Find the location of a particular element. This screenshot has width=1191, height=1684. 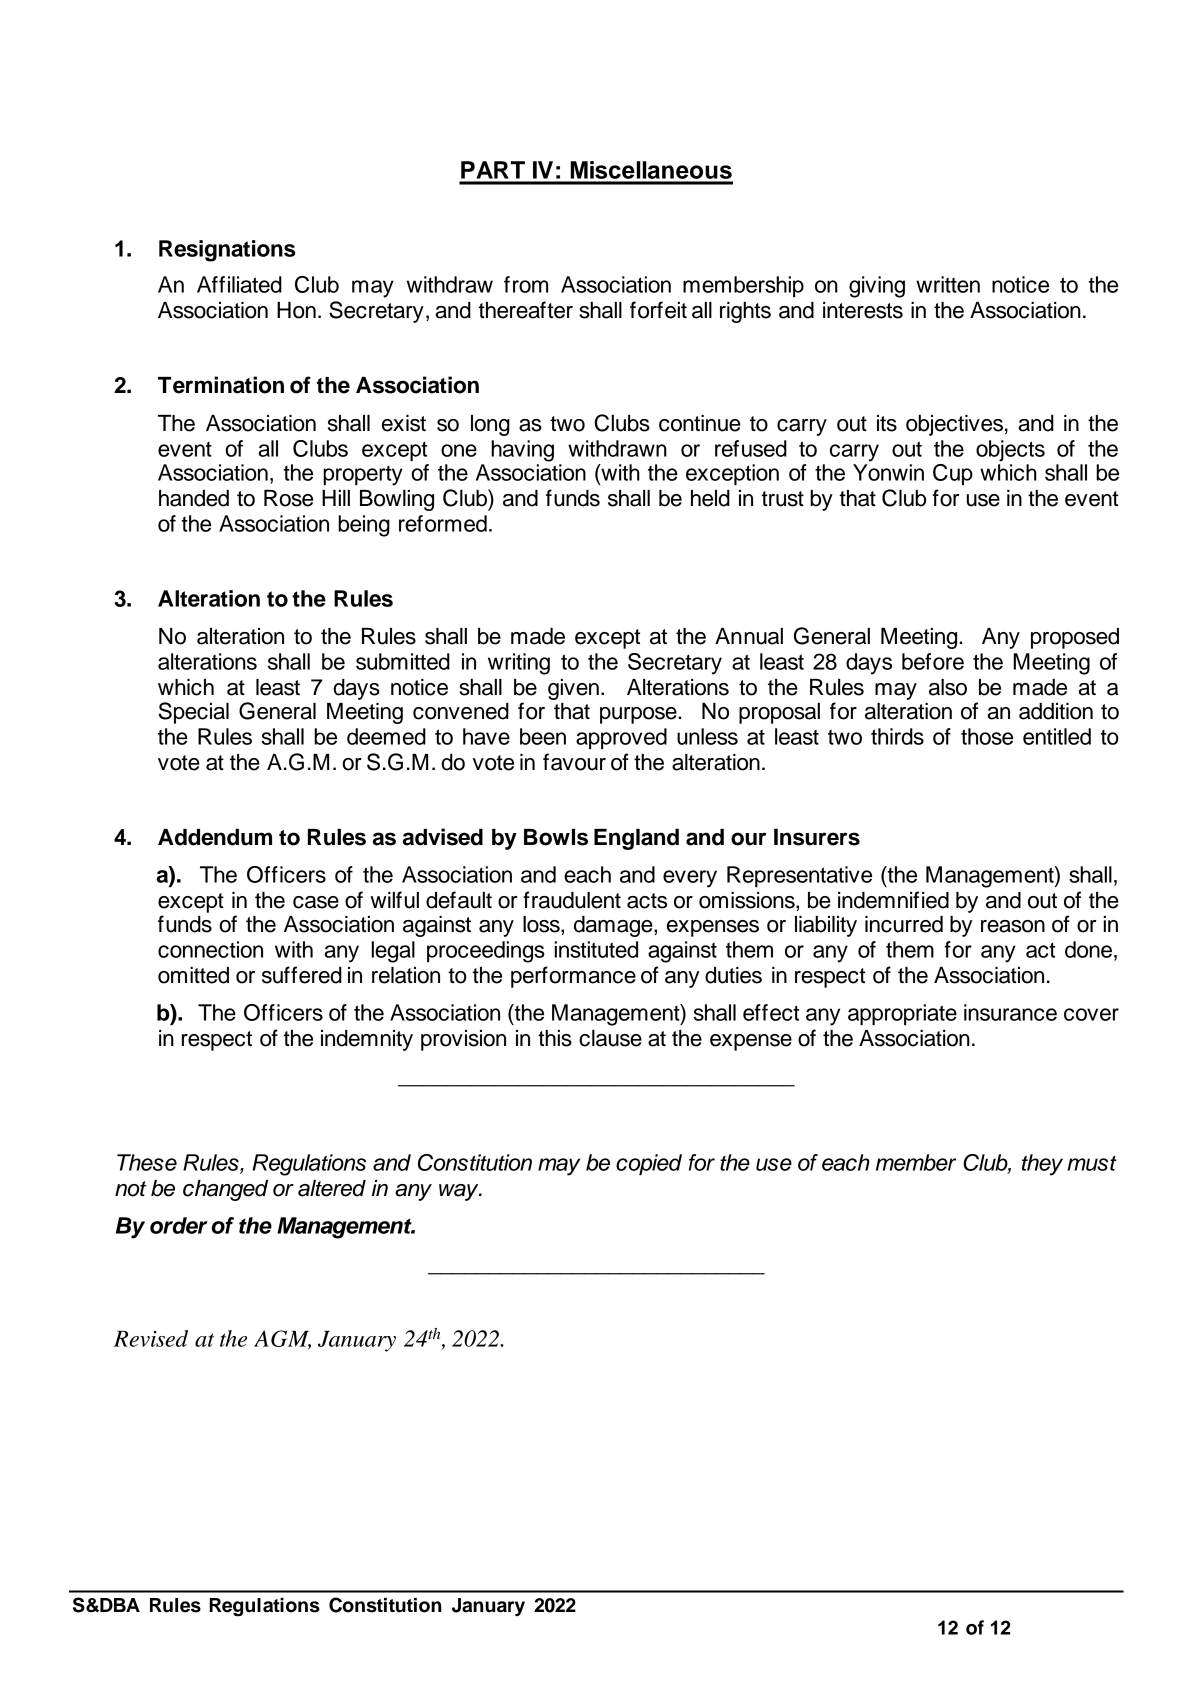

written is located at coordinates (948, 284).
